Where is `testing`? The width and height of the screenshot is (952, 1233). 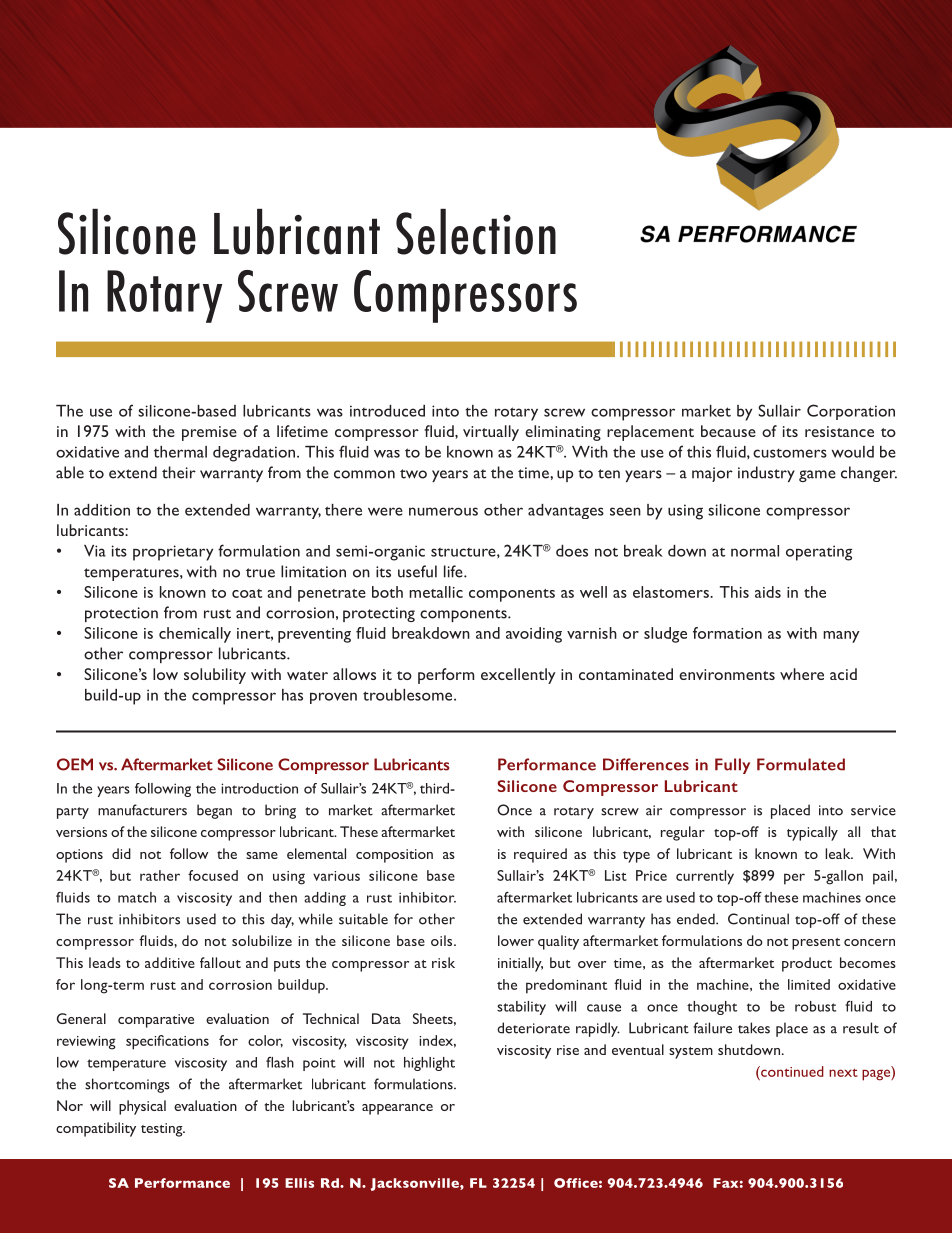 testing is located at coordinates (163, 1130).
